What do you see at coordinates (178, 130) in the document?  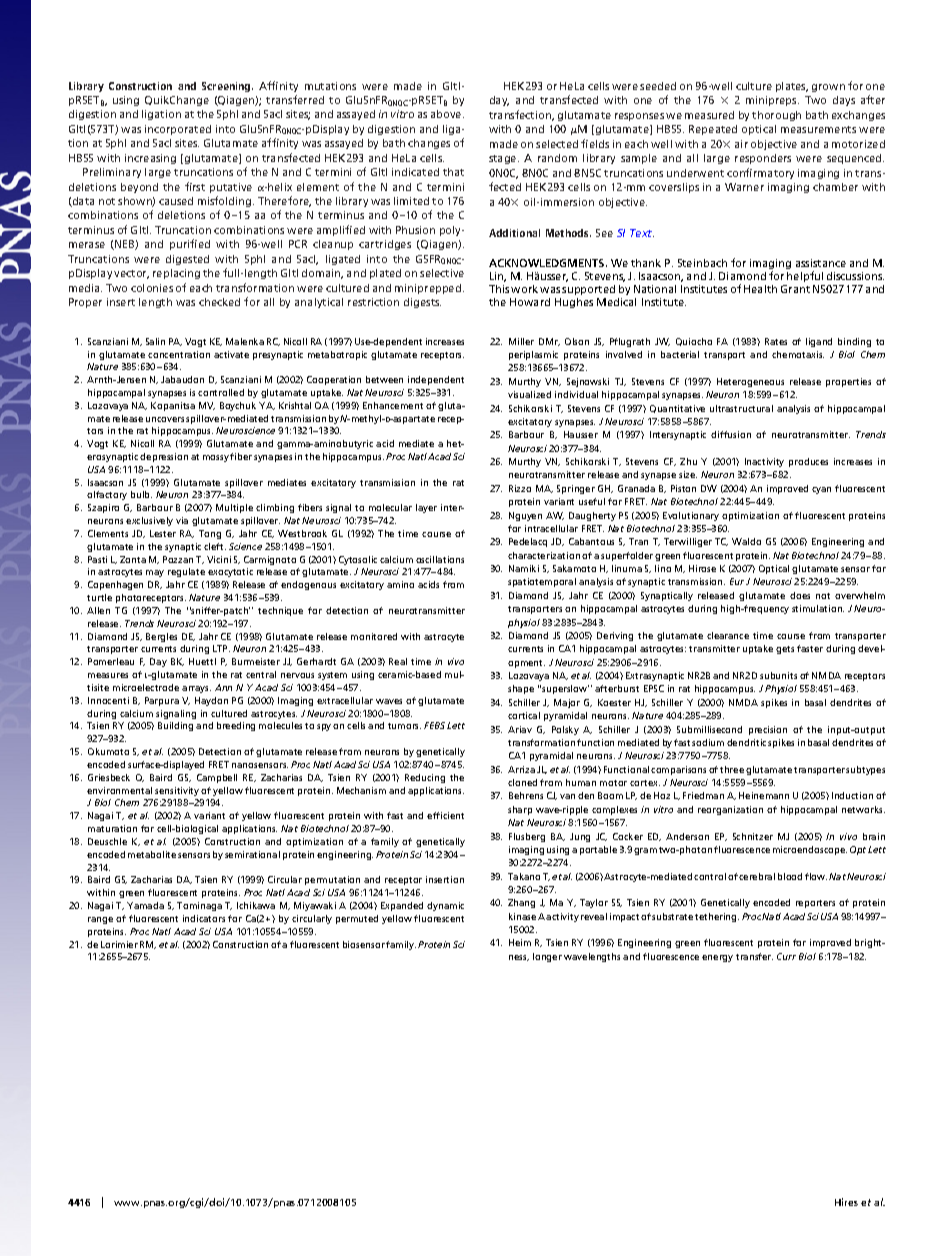 I see `incorporated` at bounding box center [178, 130].
